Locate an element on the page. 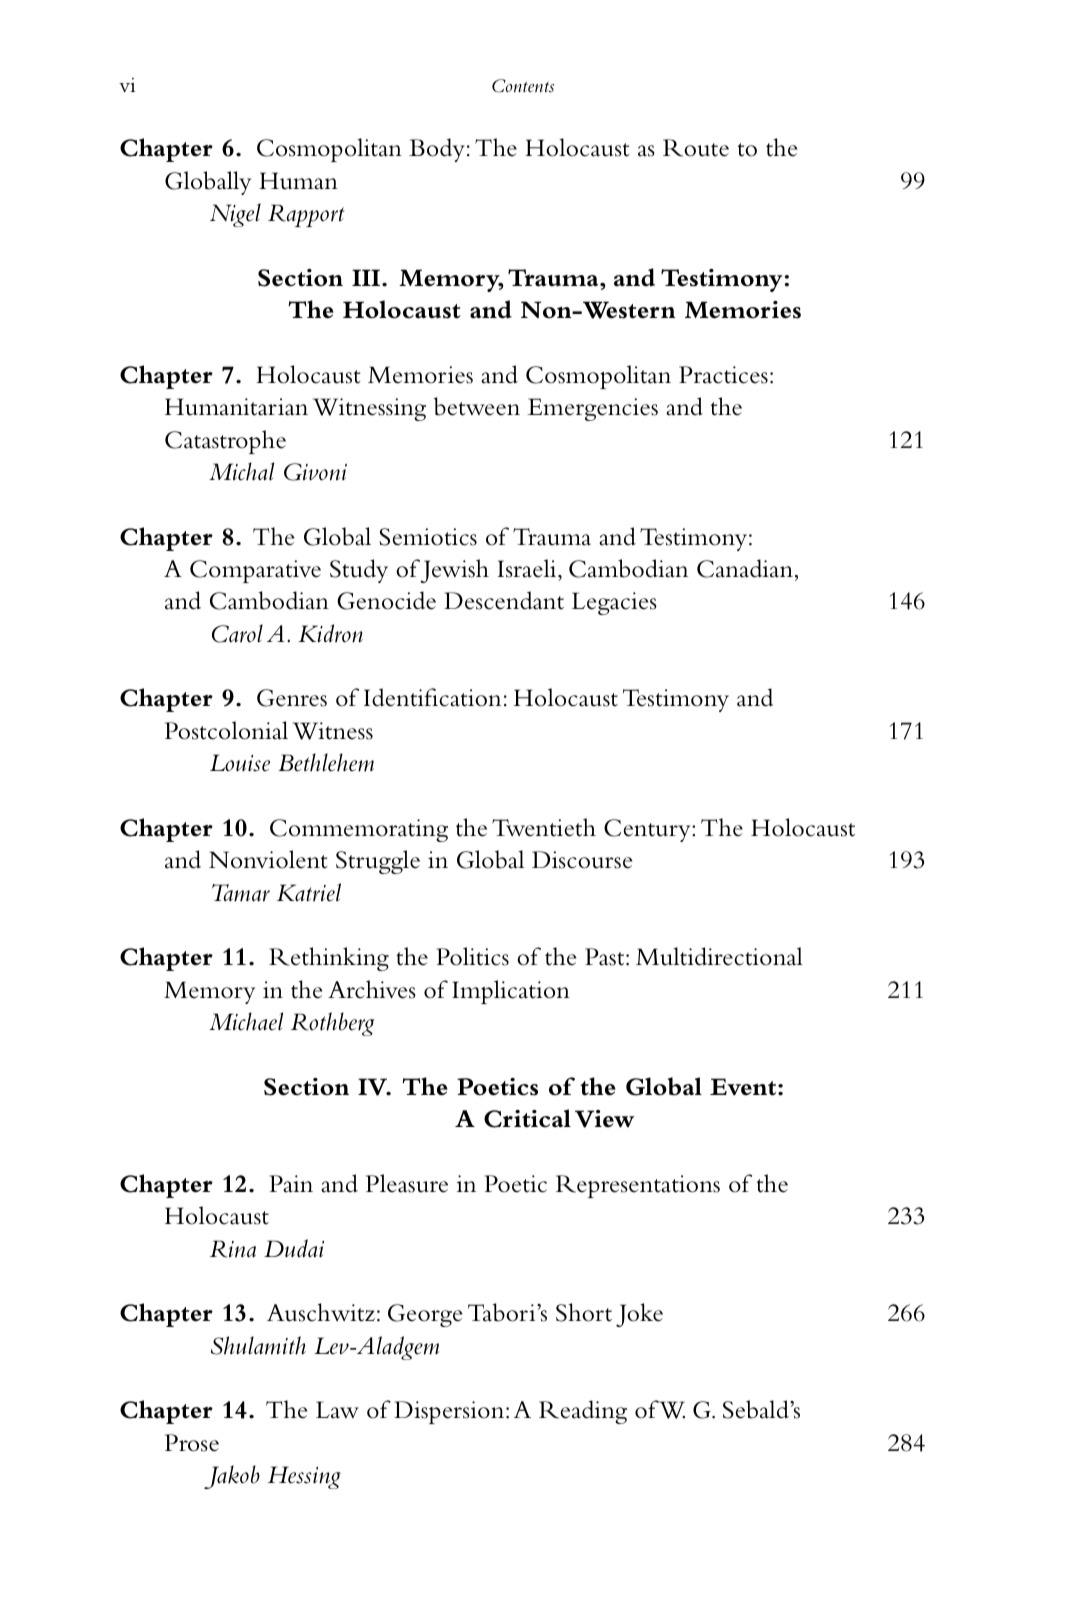 The width and height of the document is (1075, 1613). Jakob is located at coordinates (232, 1477).
